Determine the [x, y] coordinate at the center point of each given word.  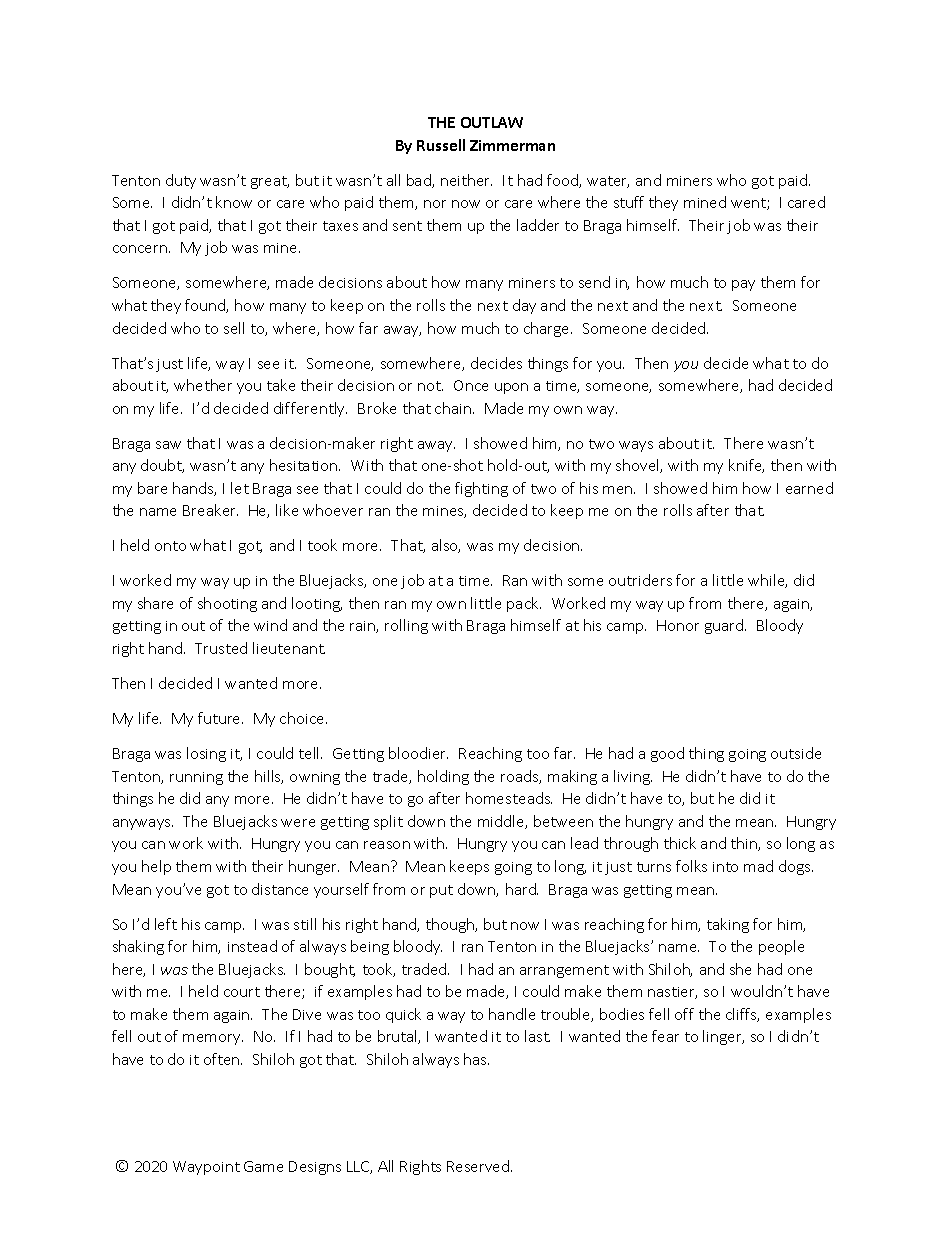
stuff [629, 202]
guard [725, 626]
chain [454, 408]
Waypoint [206, 1168]
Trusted [221, 648]
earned [809, 488]
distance [280, 889]
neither [466, 180]
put [441, 891]
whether [203, 385]
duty [181, 181]
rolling [406, 626]
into [725, 867]
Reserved [479, 1166]
